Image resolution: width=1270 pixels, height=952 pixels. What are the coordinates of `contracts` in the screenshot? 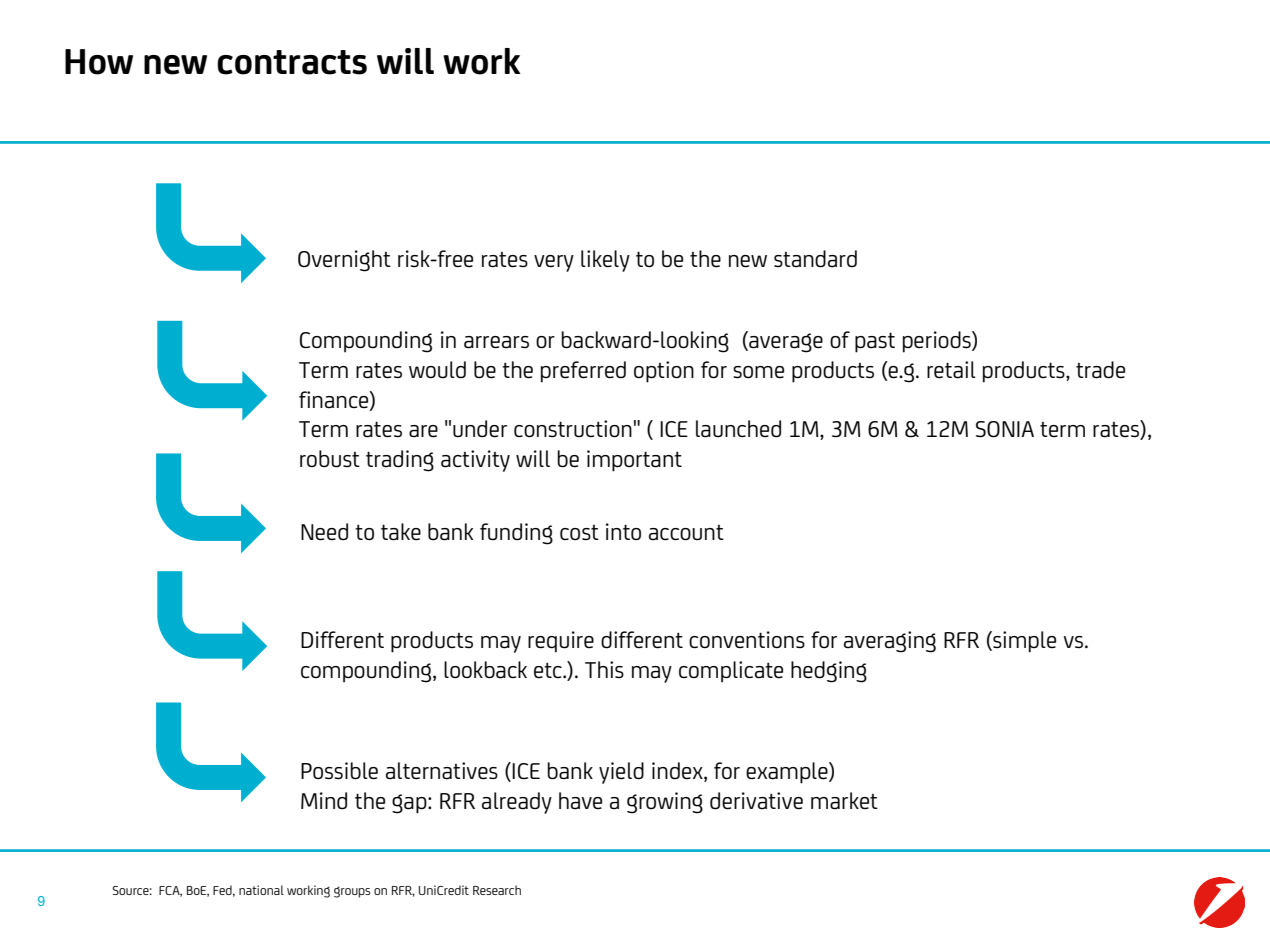 It's located at (292, 62).
